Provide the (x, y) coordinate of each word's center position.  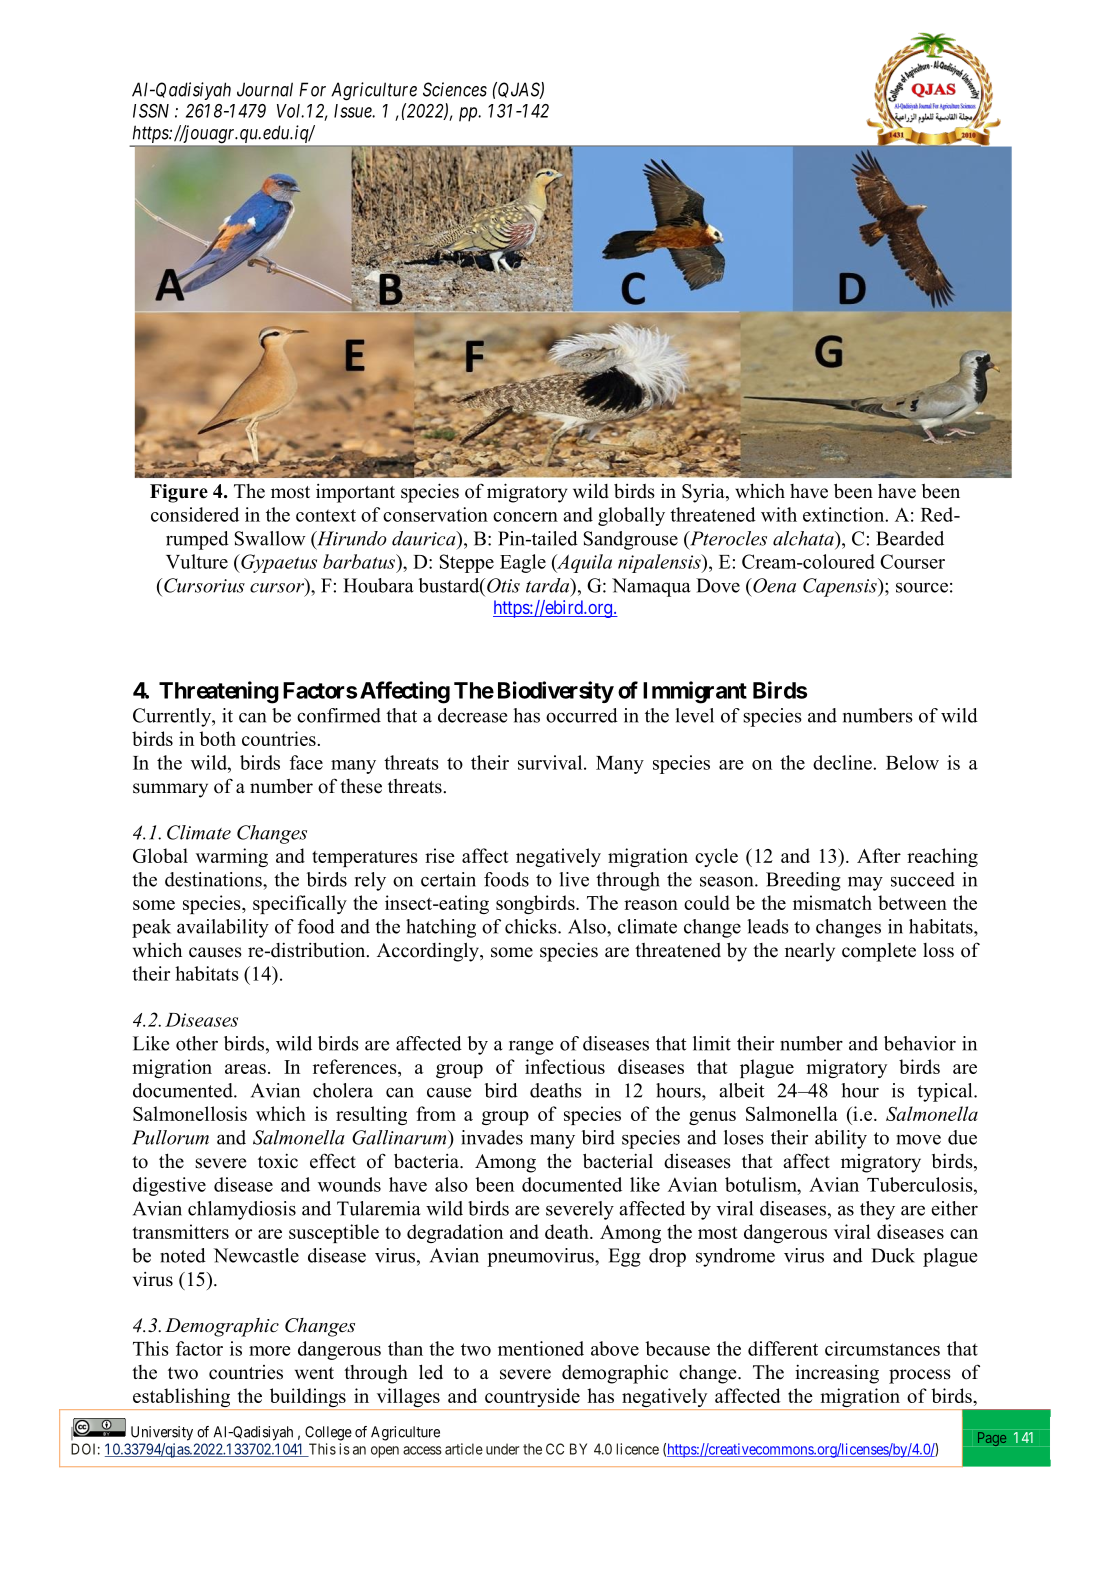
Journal (265, 89)
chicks (532, 926)
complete (879, 952)
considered (195, 514)
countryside (532, 1399)
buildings (307, 1399)
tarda (549, 585)
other (197, 1043)
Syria (704, 493)
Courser (912, 561)
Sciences (455, 89)
